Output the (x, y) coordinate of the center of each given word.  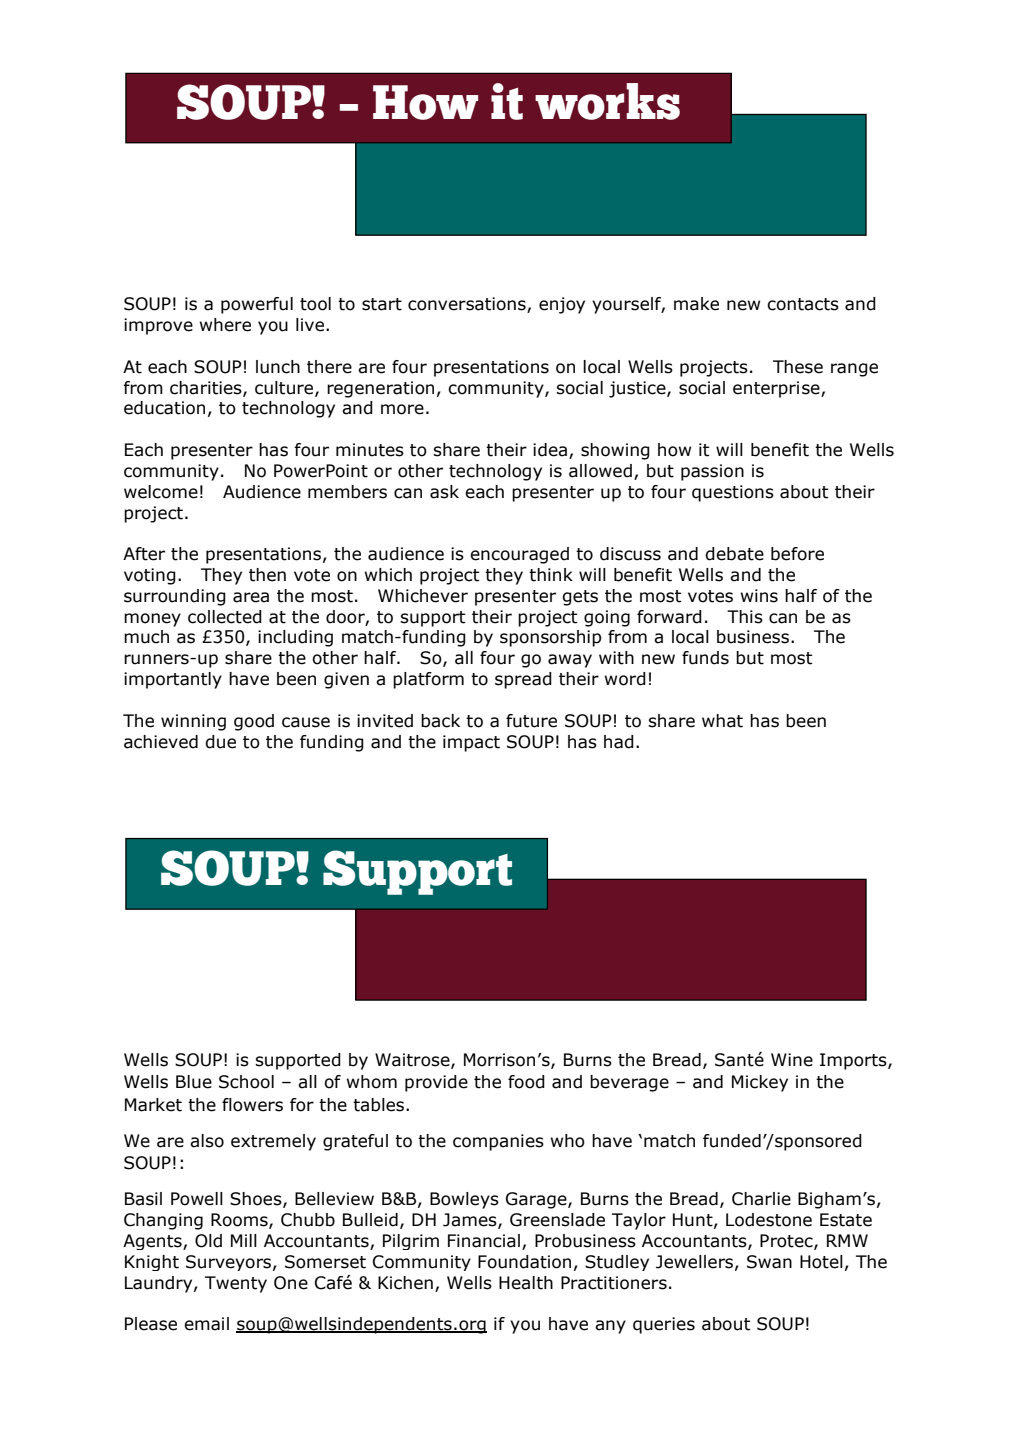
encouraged (519, 555)
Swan (769, 1262)
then (267, 575)
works (607, 101)
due (220, 742)
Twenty (236, 1284)
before (797, 554)
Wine (792, 1060)
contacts (803, 304)
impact (471, 743)
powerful (257, 305)
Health (526, 1283)
